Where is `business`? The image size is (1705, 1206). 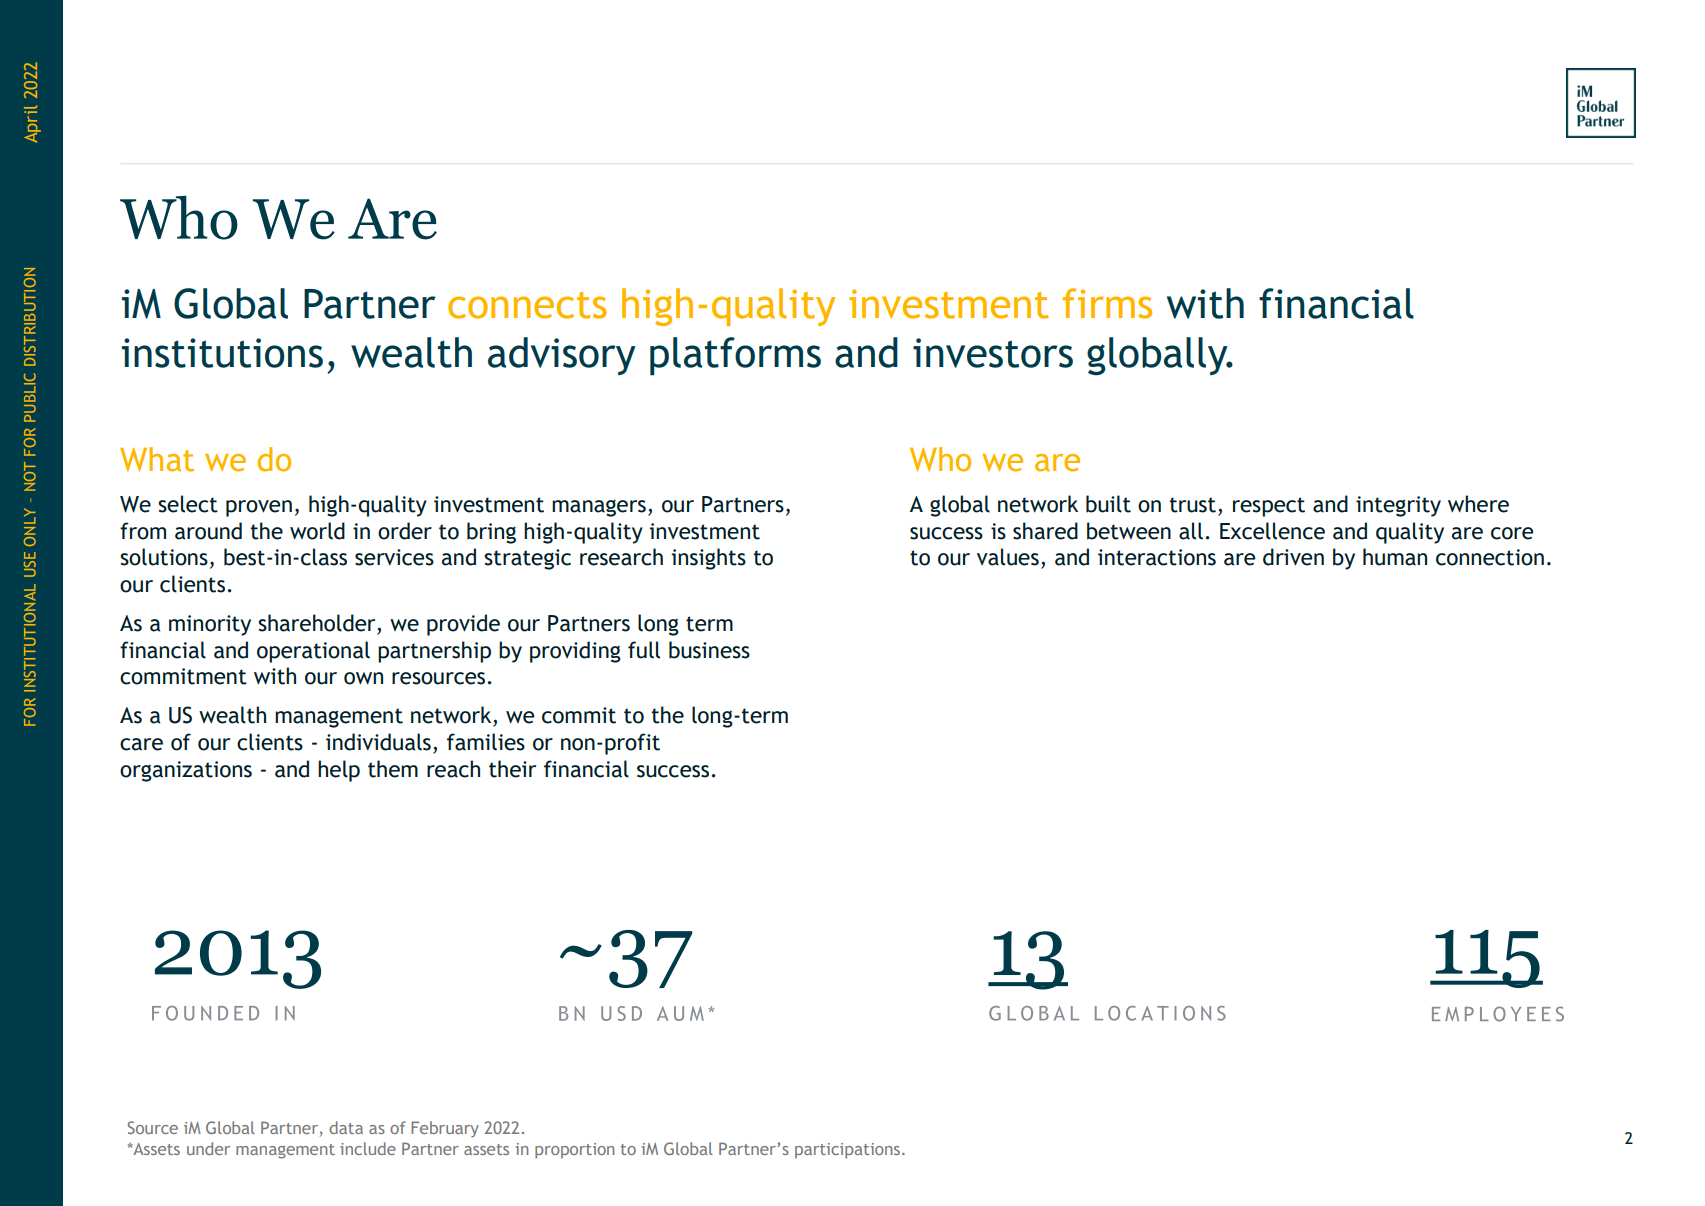 business is located at coordinates (709, 650).
